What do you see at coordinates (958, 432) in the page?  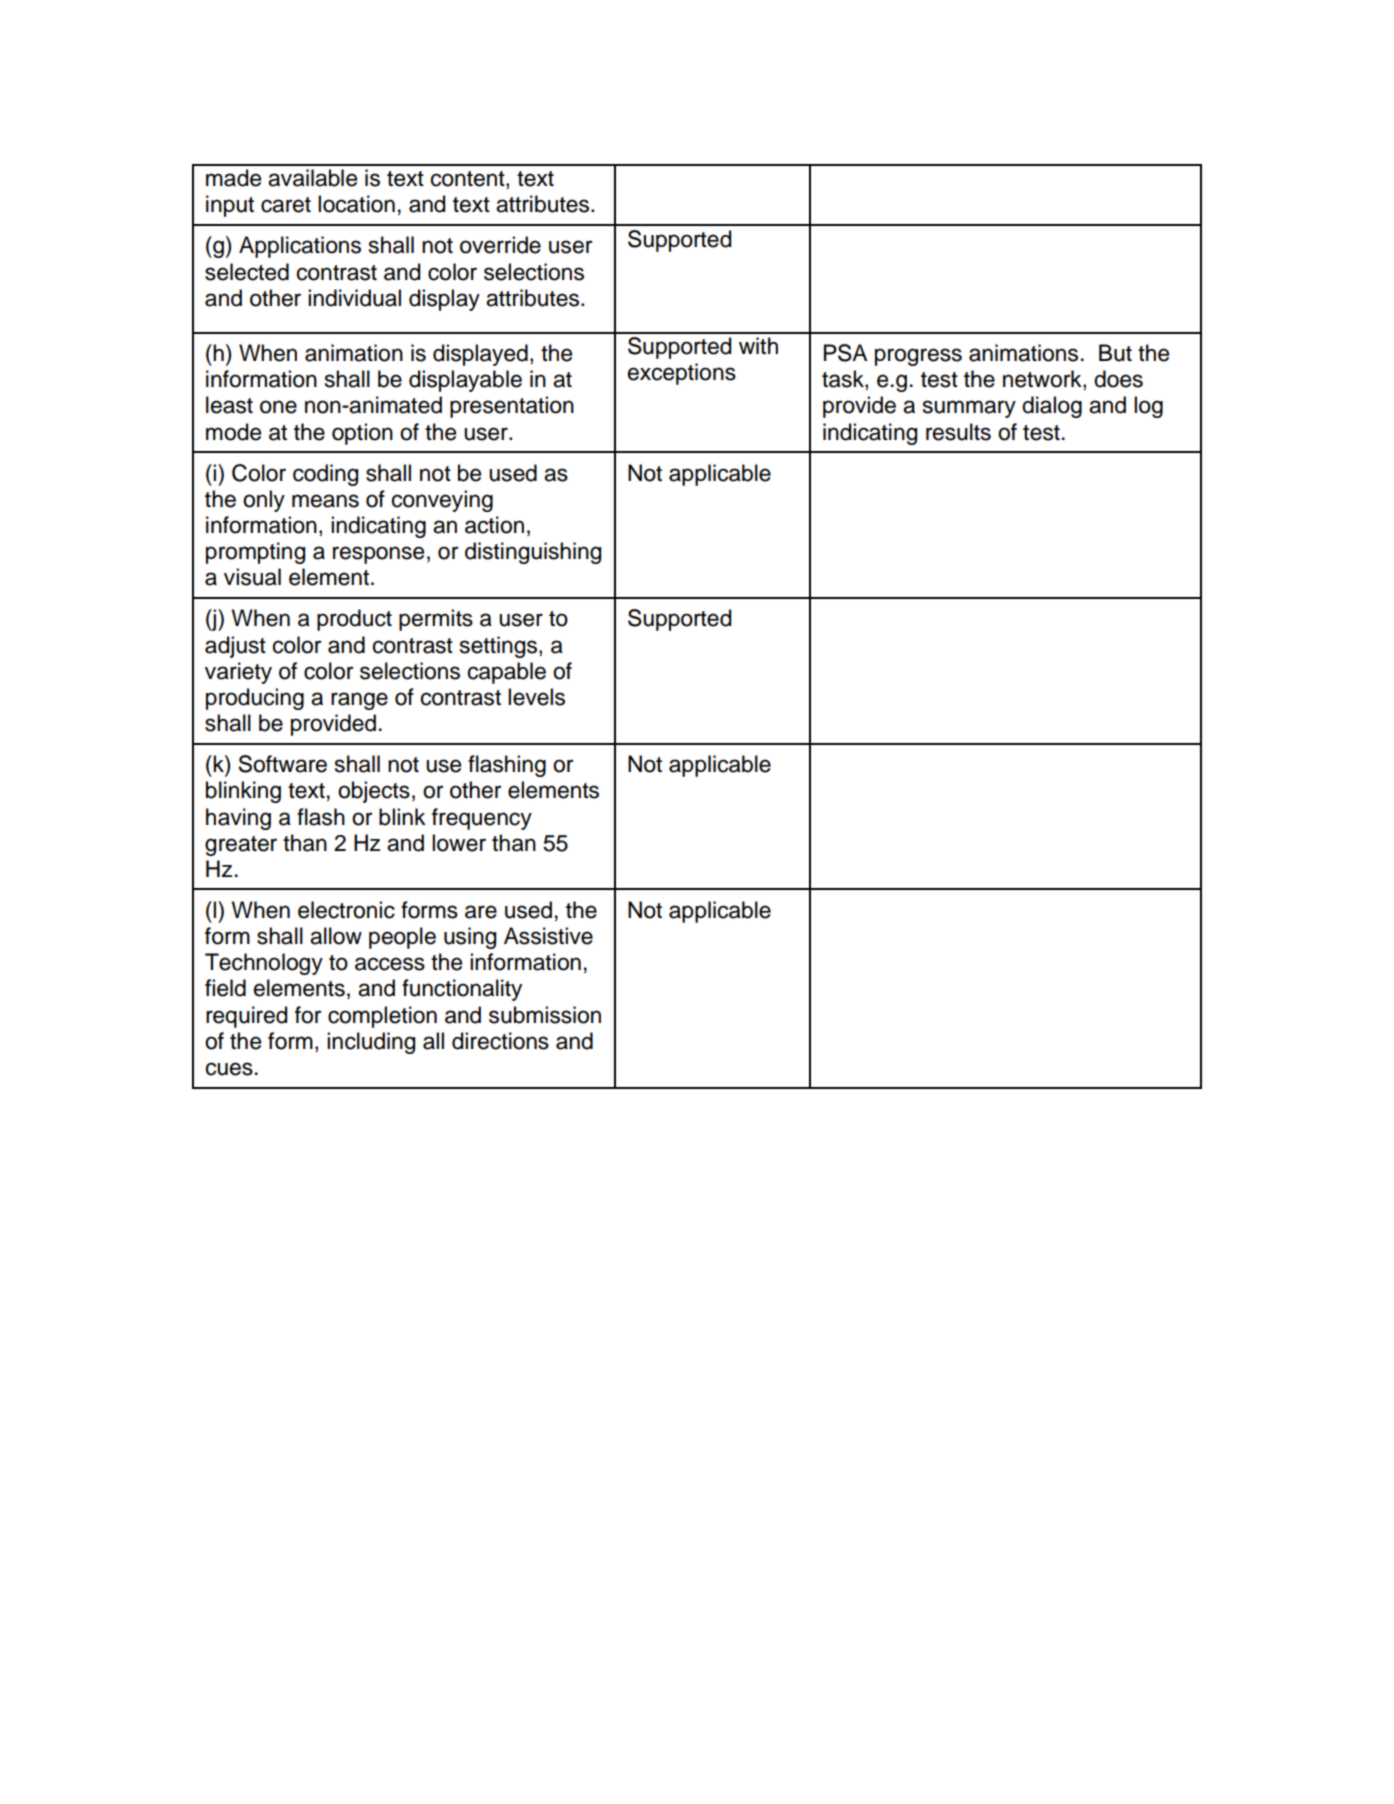 I see `results` at bounding box center [958, 432].
